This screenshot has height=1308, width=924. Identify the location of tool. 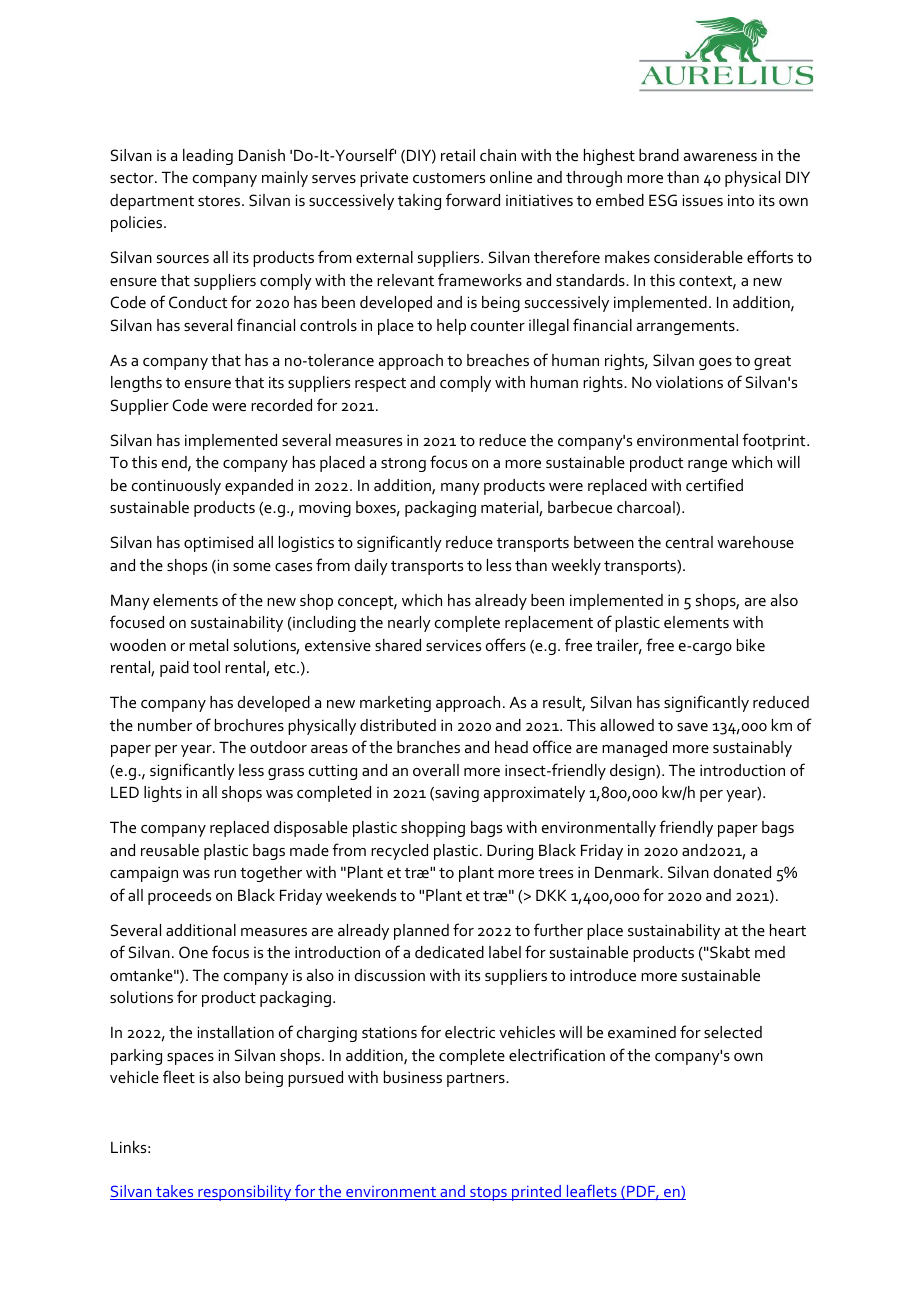
(206, 667).
